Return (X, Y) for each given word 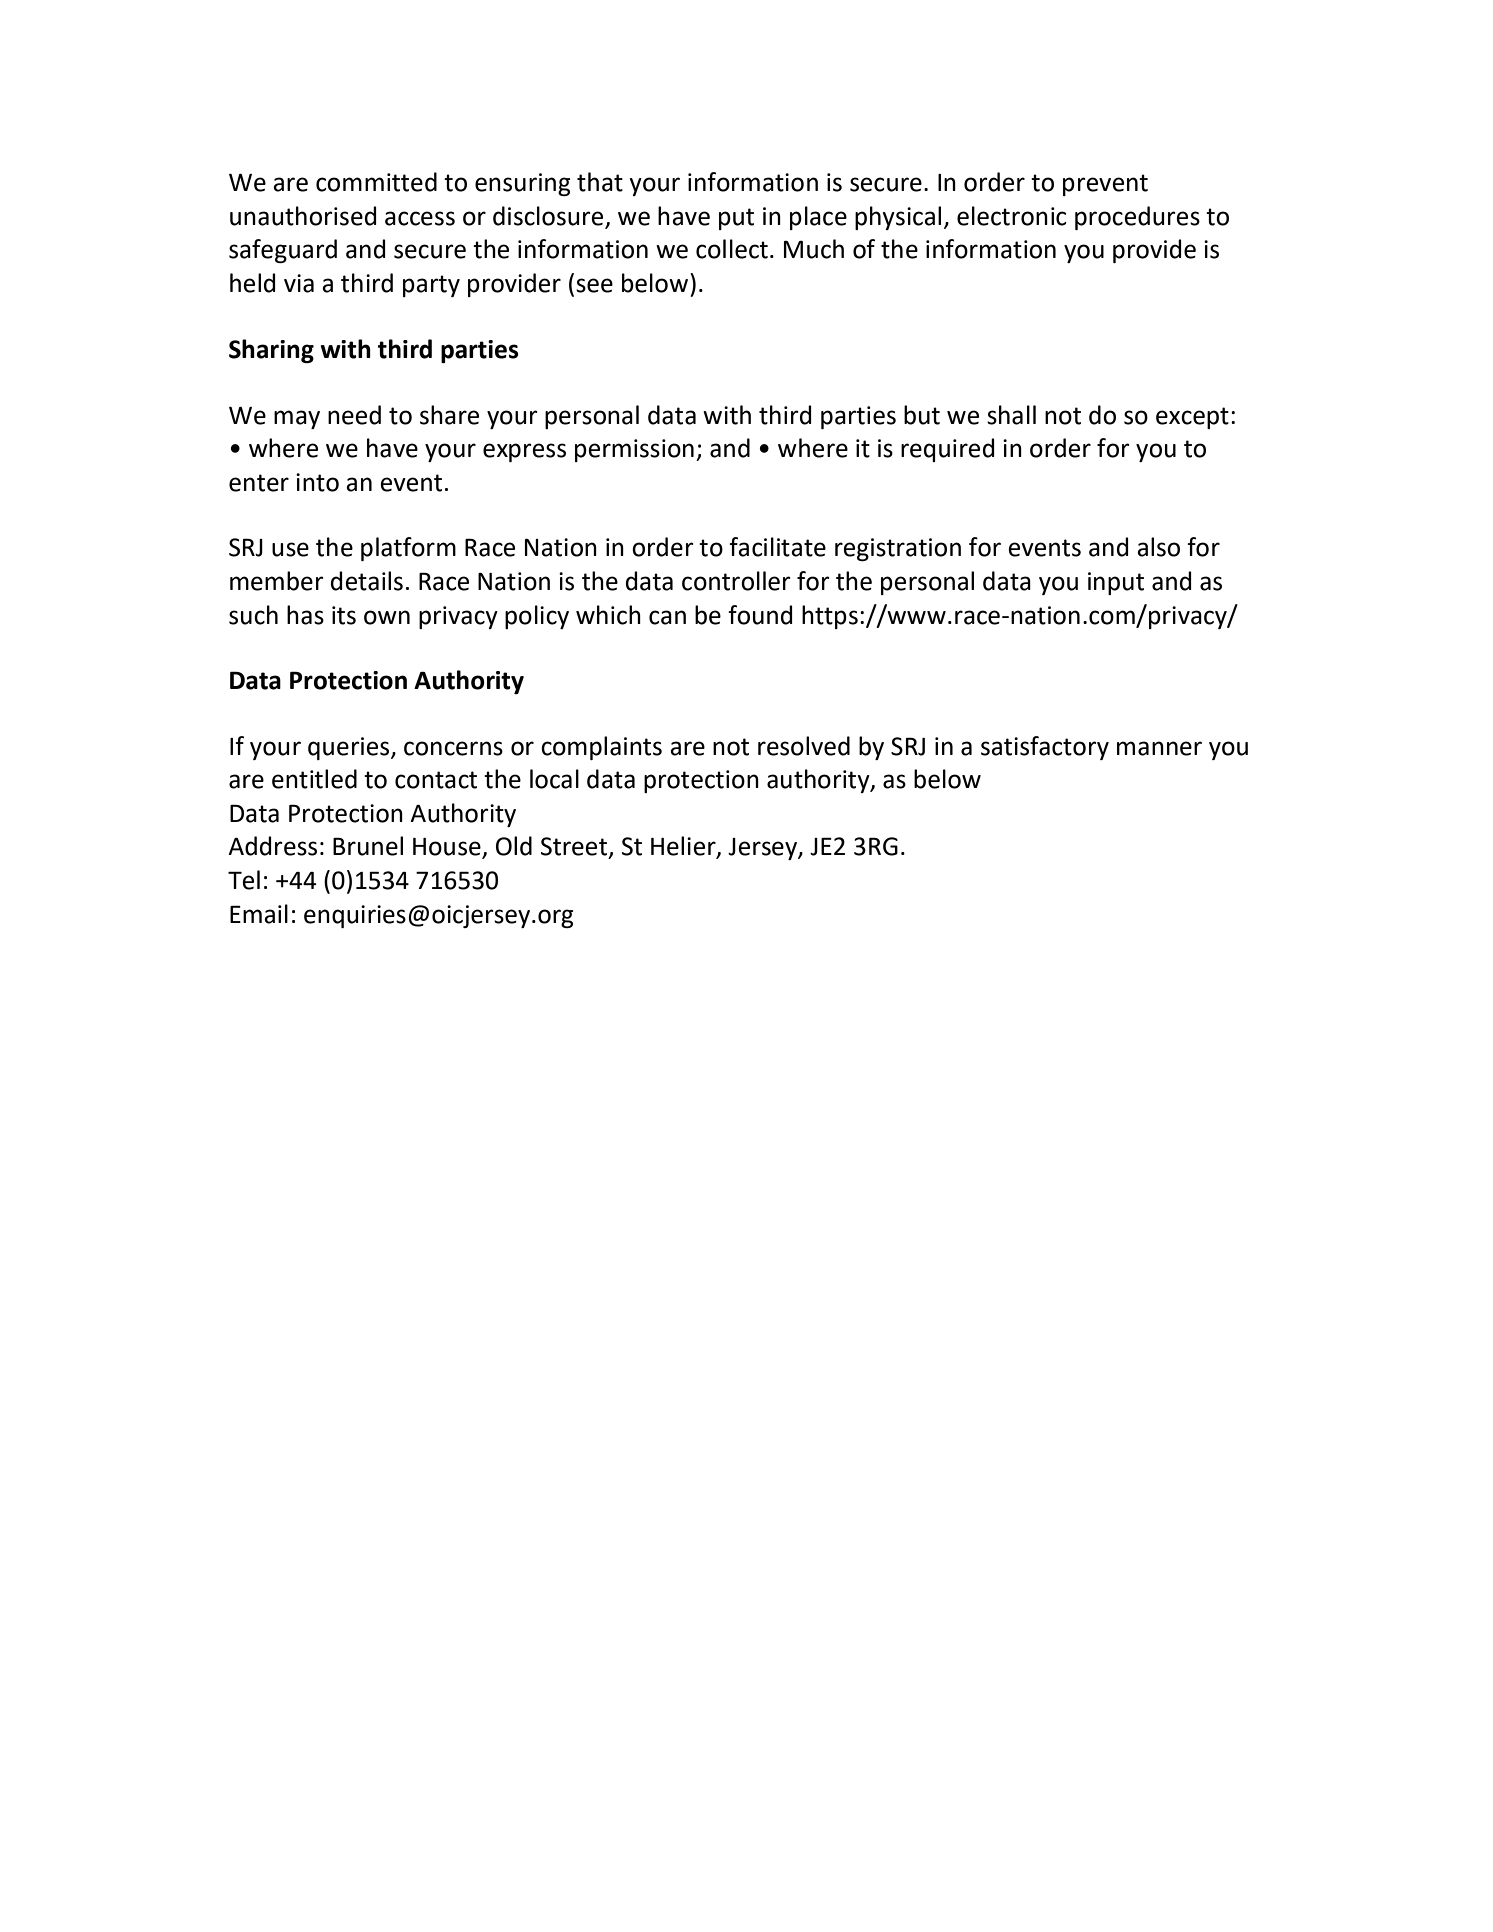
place (818, 218)
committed (376, 182)
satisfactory (1045, 748)
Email (259, 914)
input (1116, 583)
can (667, 617)
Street (575, 847)
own (387, 617)
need (354, 415)
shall (1011, 415)
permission (634, 450)
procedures (1137, 218)
